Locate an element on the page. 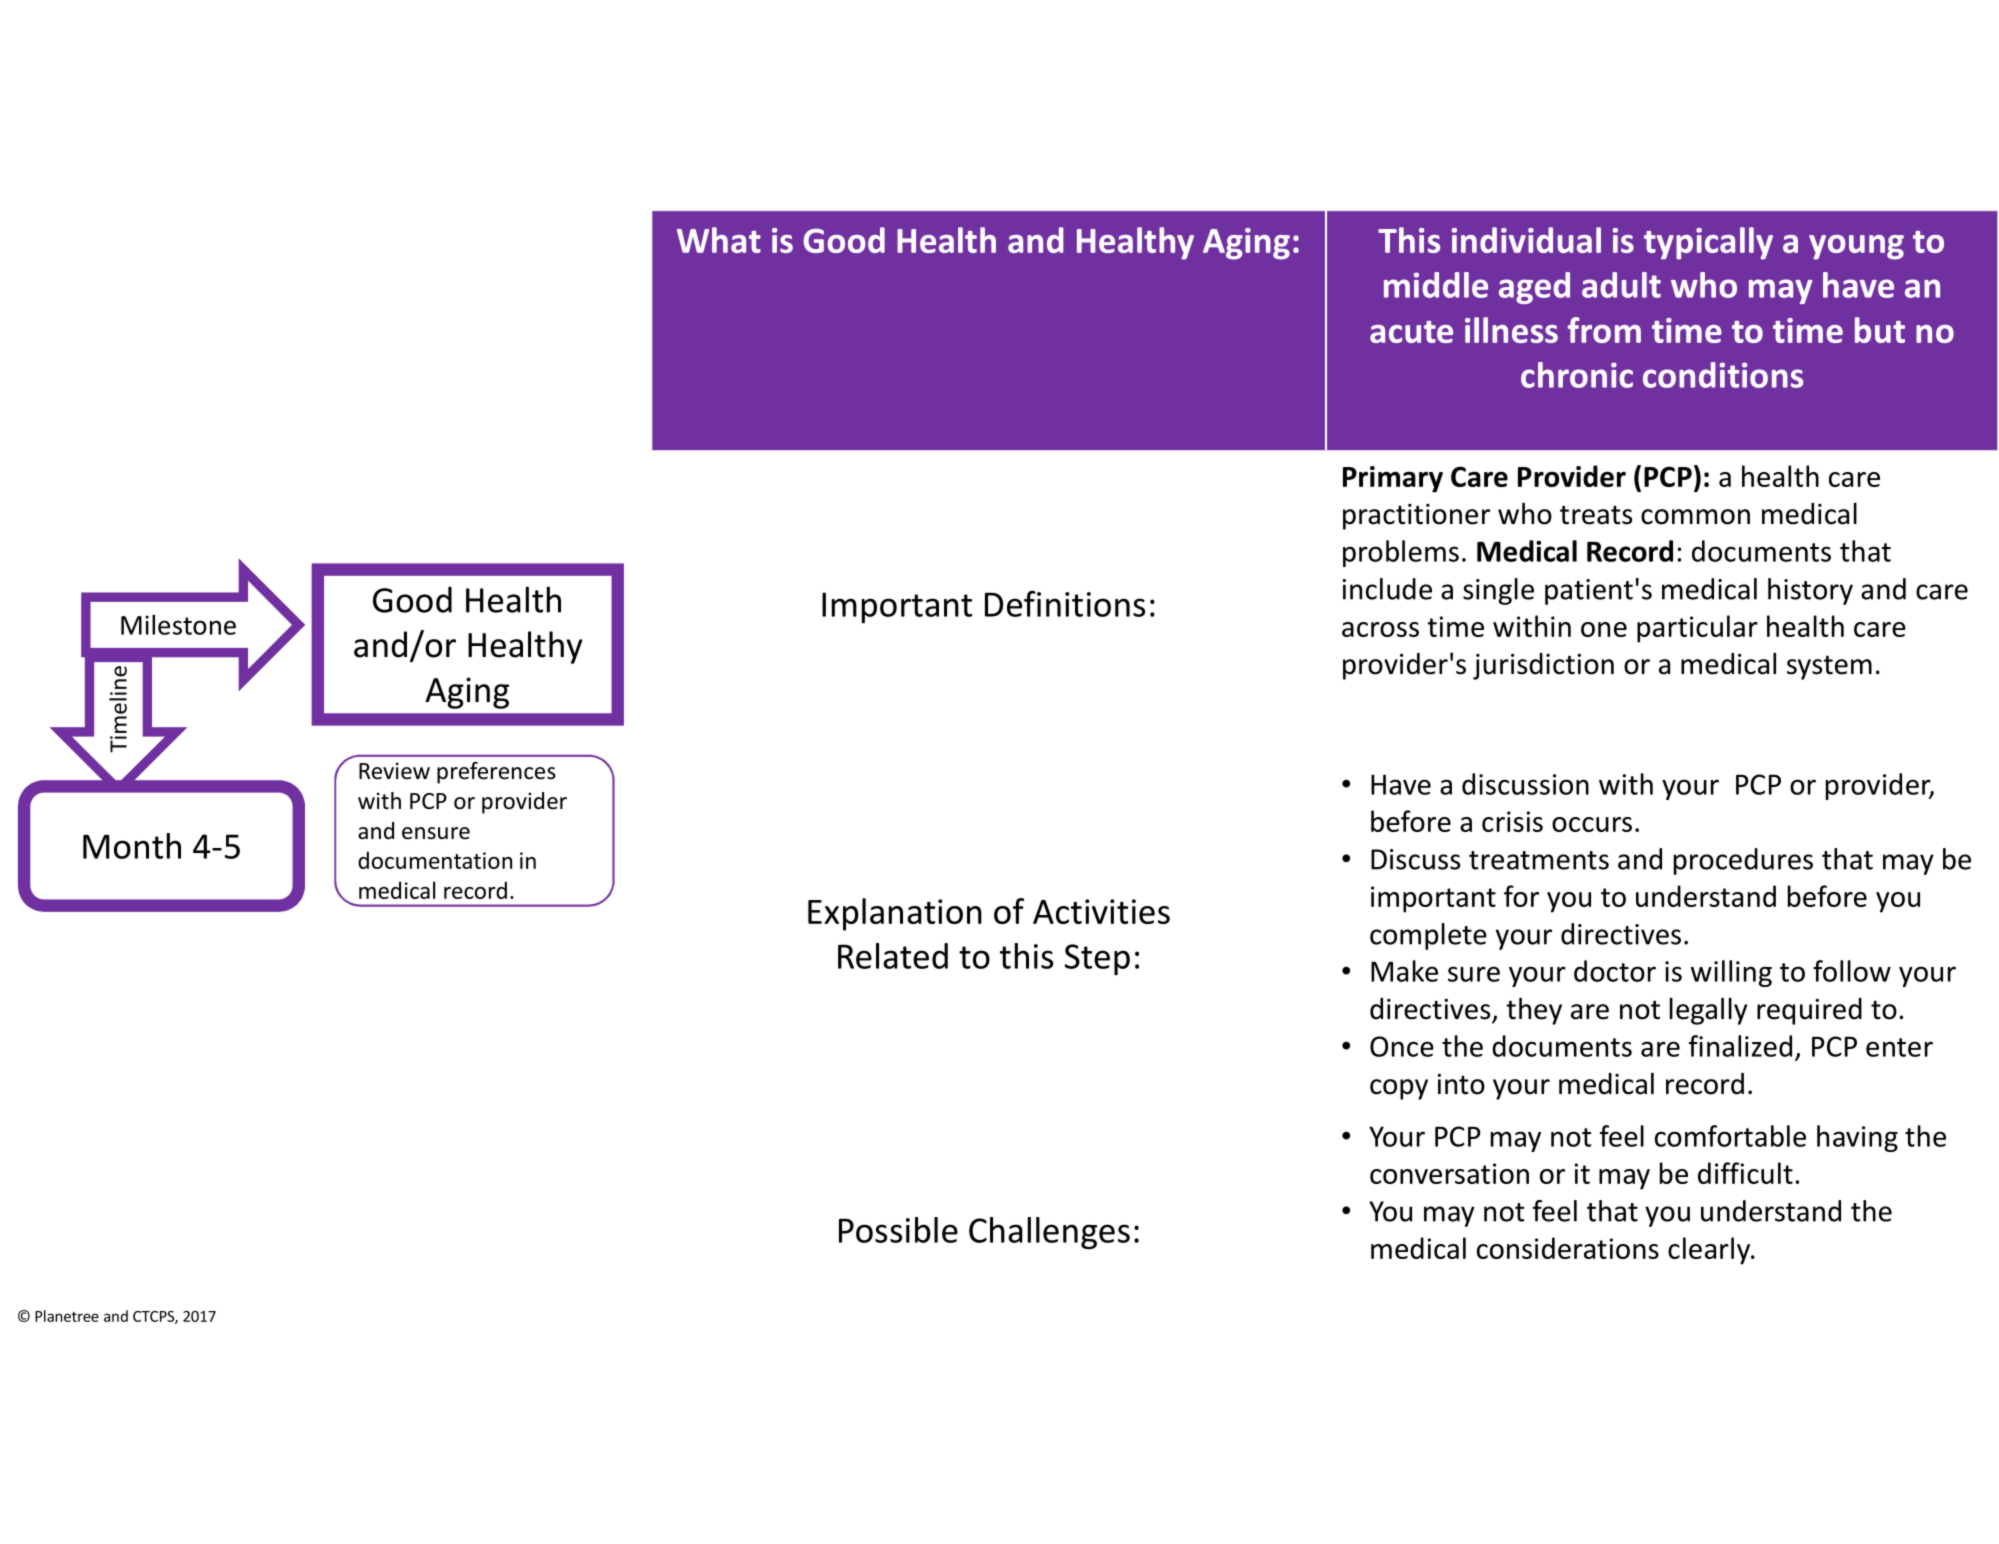 The width and height of the image is (1999, 1544). Step is located at coordinates (1097, 959).
